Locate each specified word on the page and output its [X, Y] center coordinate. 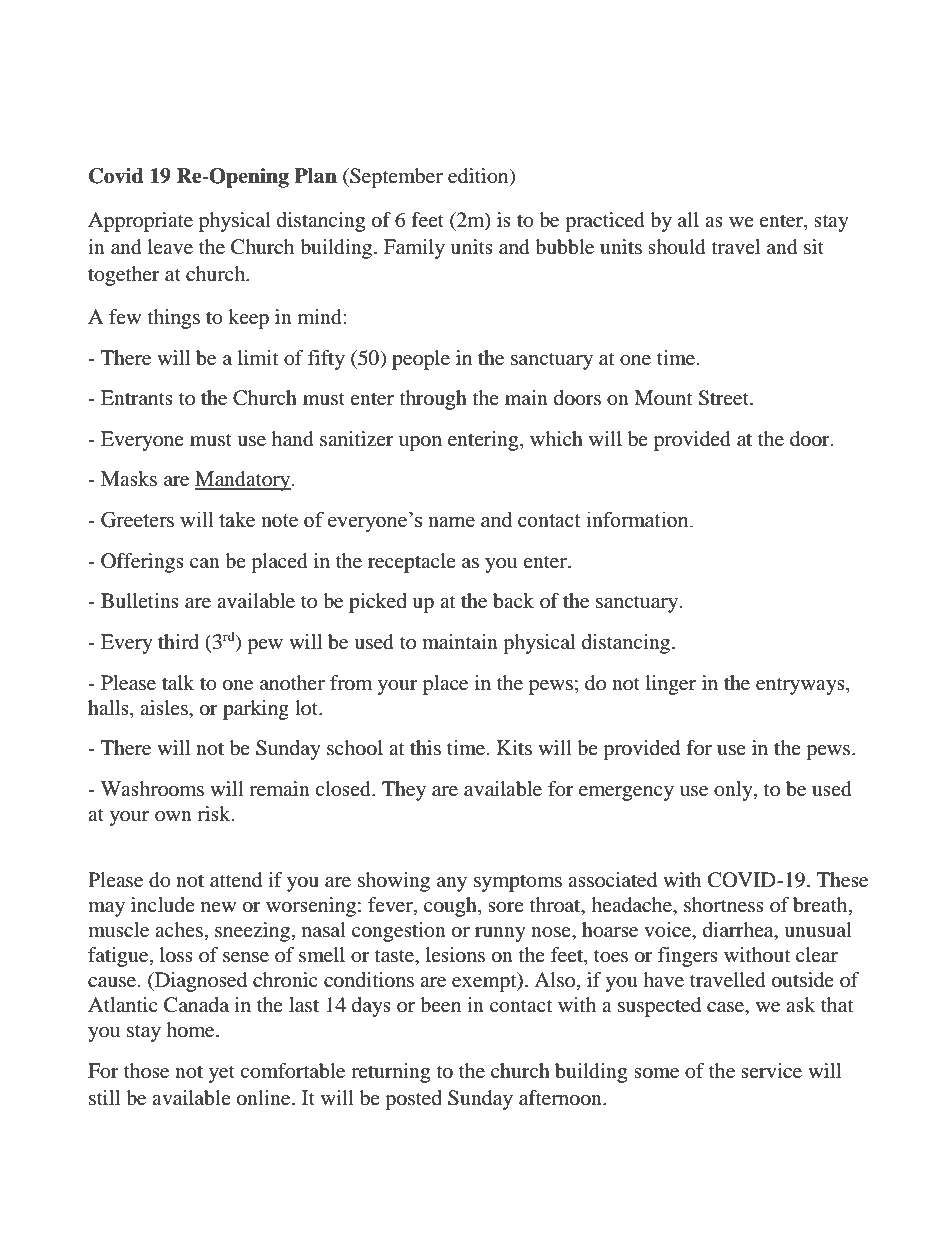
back [513, 601]
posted [413, 1100]
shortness [724, 905]
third [178, 641]
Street [724, 398]
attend [236, 880]
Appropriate [140, 222]
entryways [801, 686]
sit [814, 246]
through [433, 400]
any [452, 884]
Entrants [137, 397]
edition [479, 176]
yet [221, 1074]
